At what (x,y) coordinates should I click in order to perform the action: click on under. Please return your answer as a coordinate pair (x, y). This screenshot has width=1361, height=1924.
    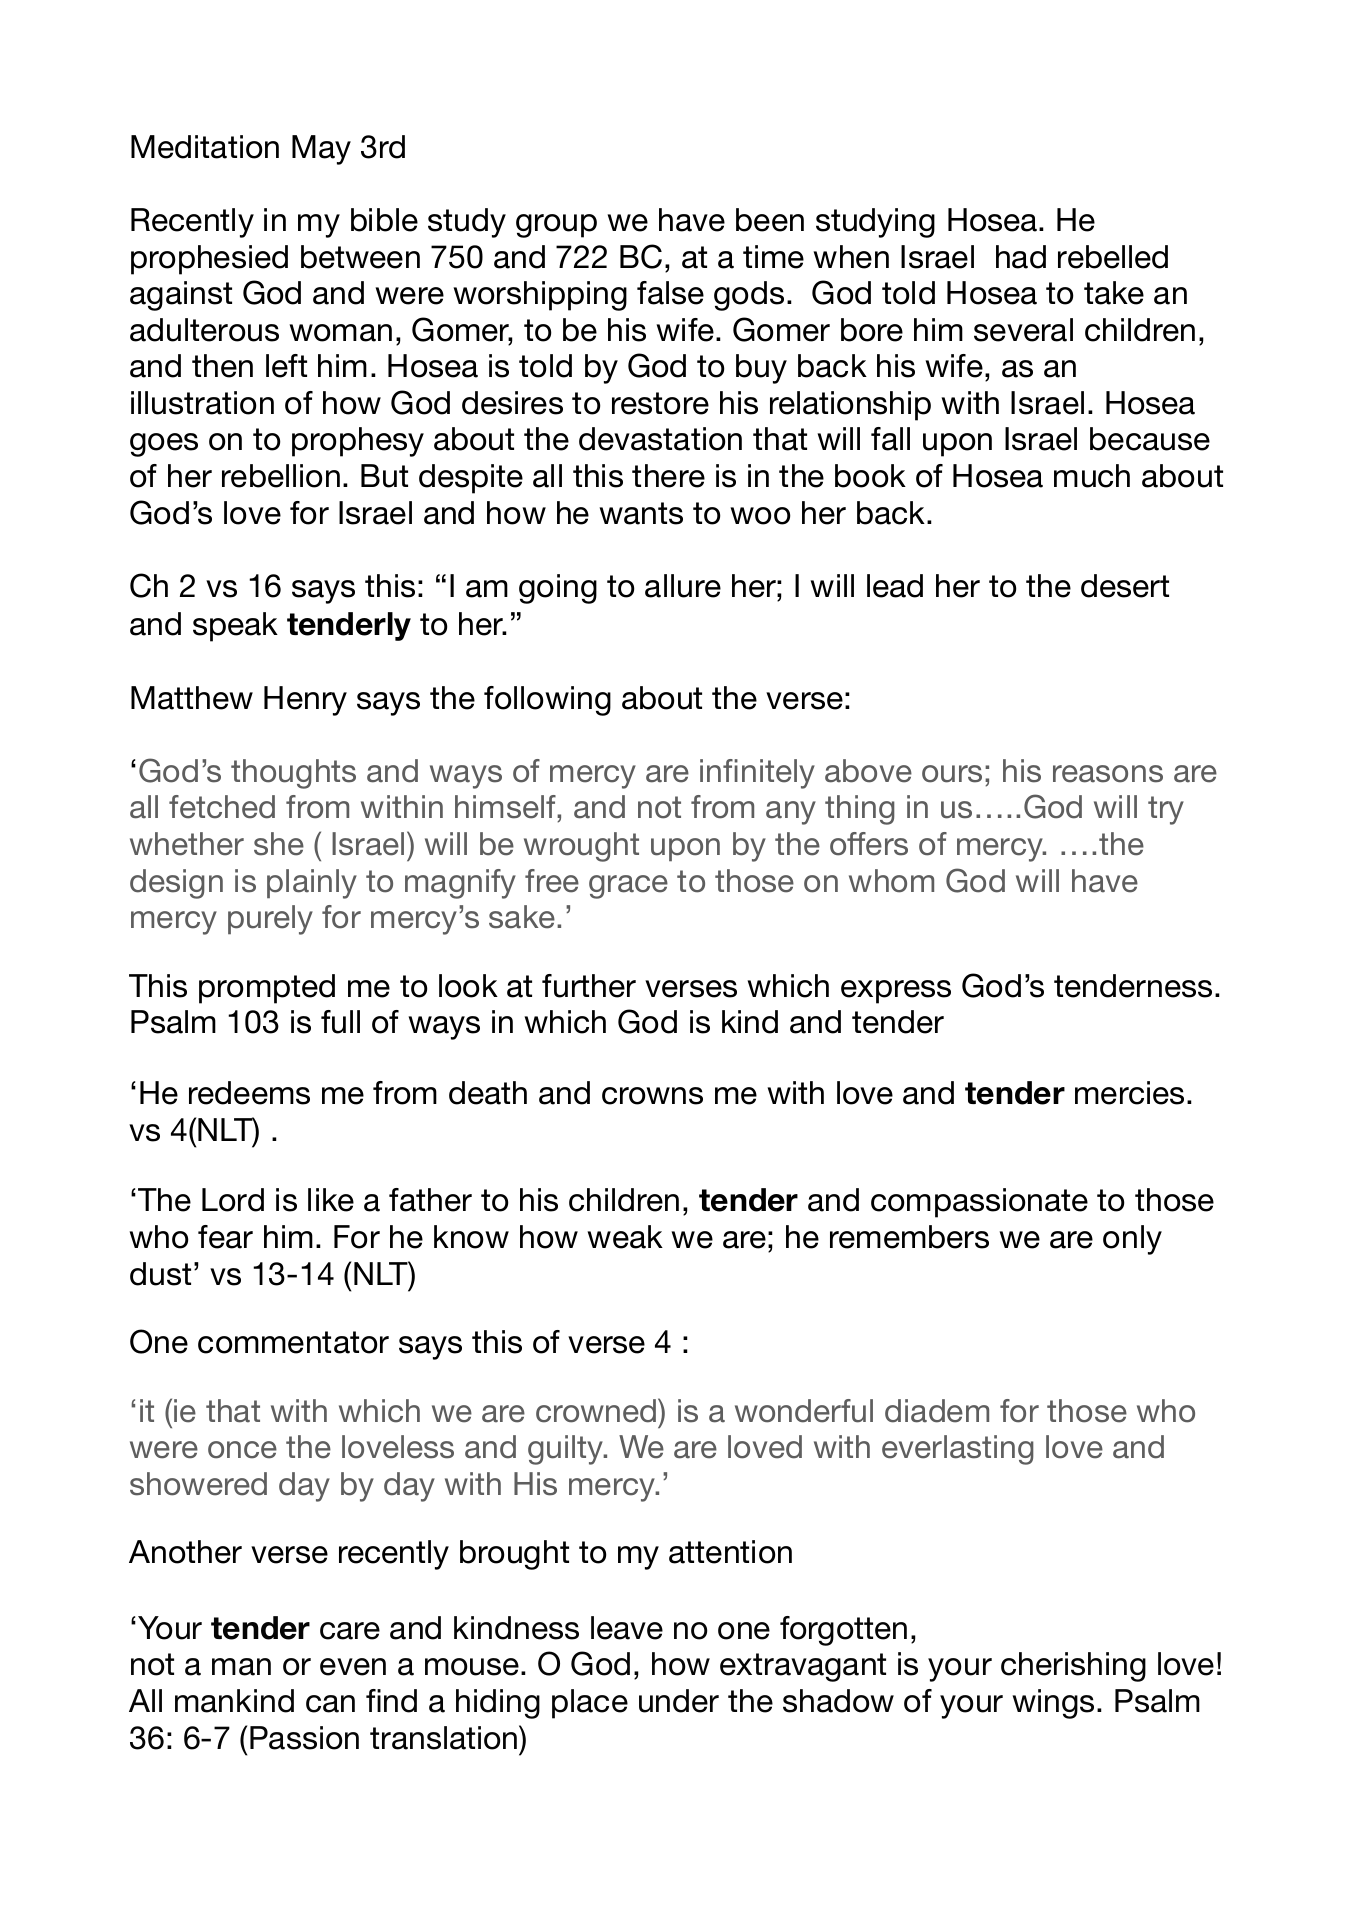
    Looking at the image, I should click on (679, 1701).
